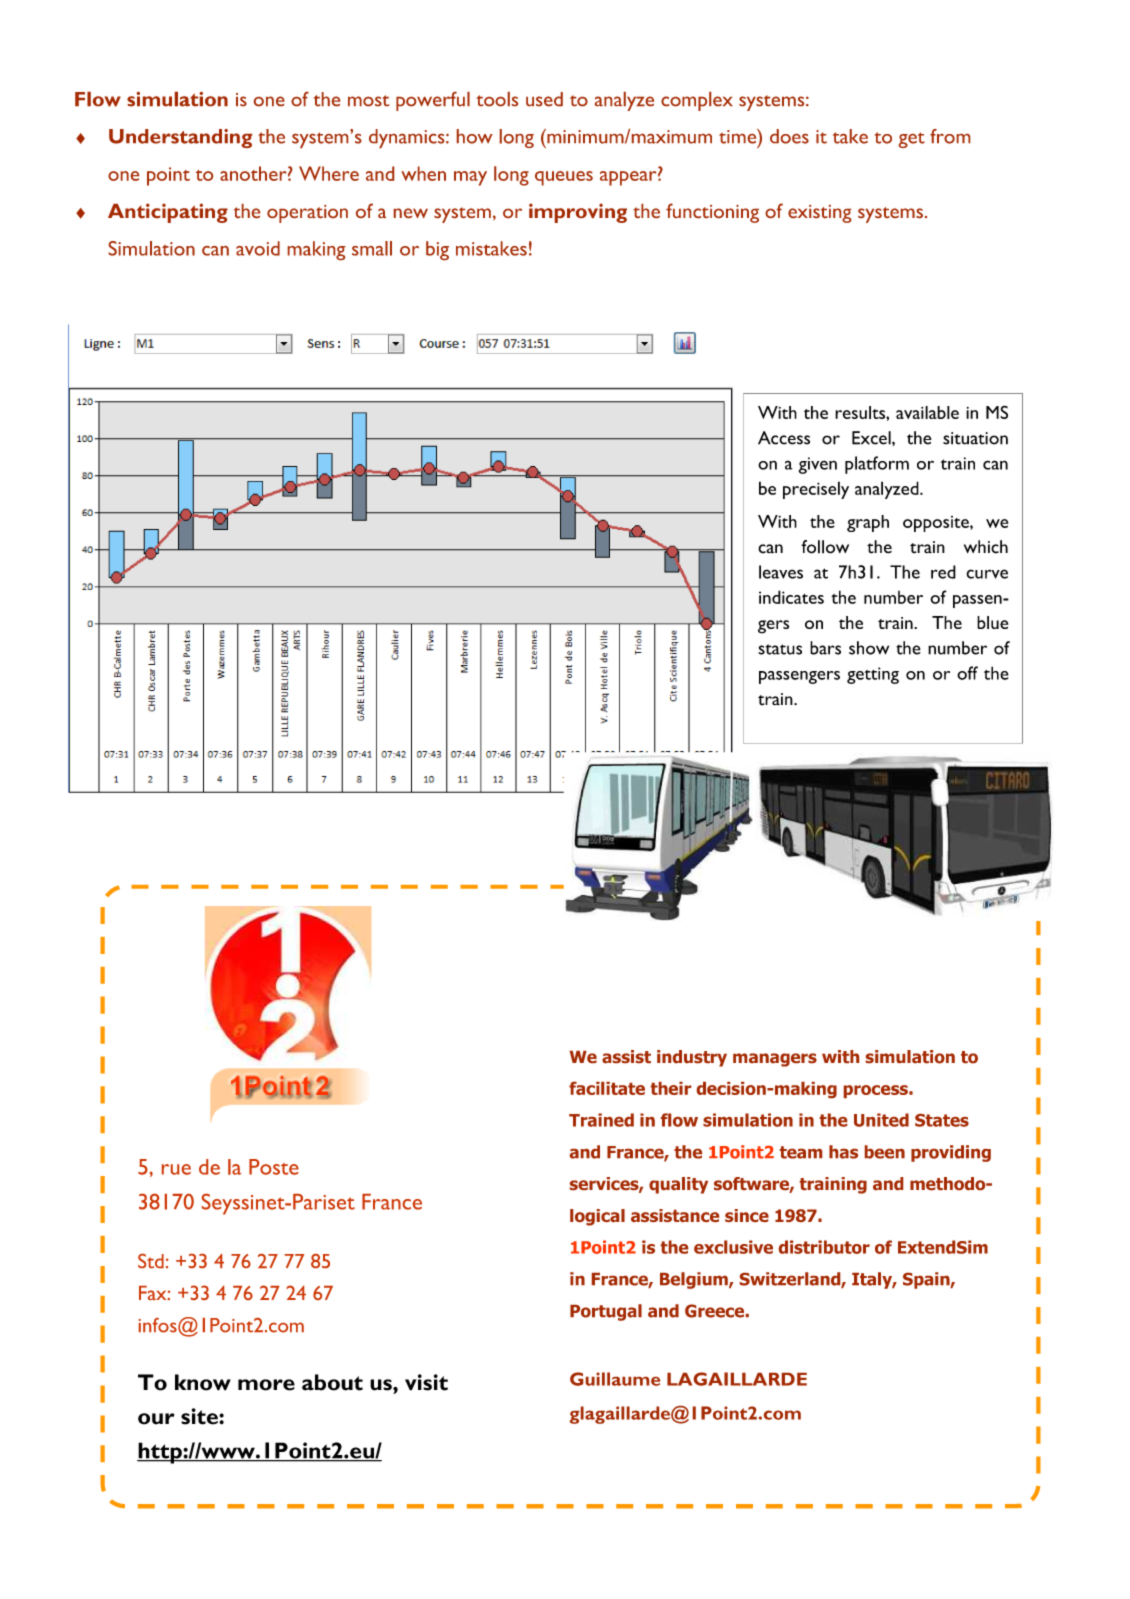 This screenshot has height=1599, width=1130. I want to click on Guillaume, so click(615, 1379).
